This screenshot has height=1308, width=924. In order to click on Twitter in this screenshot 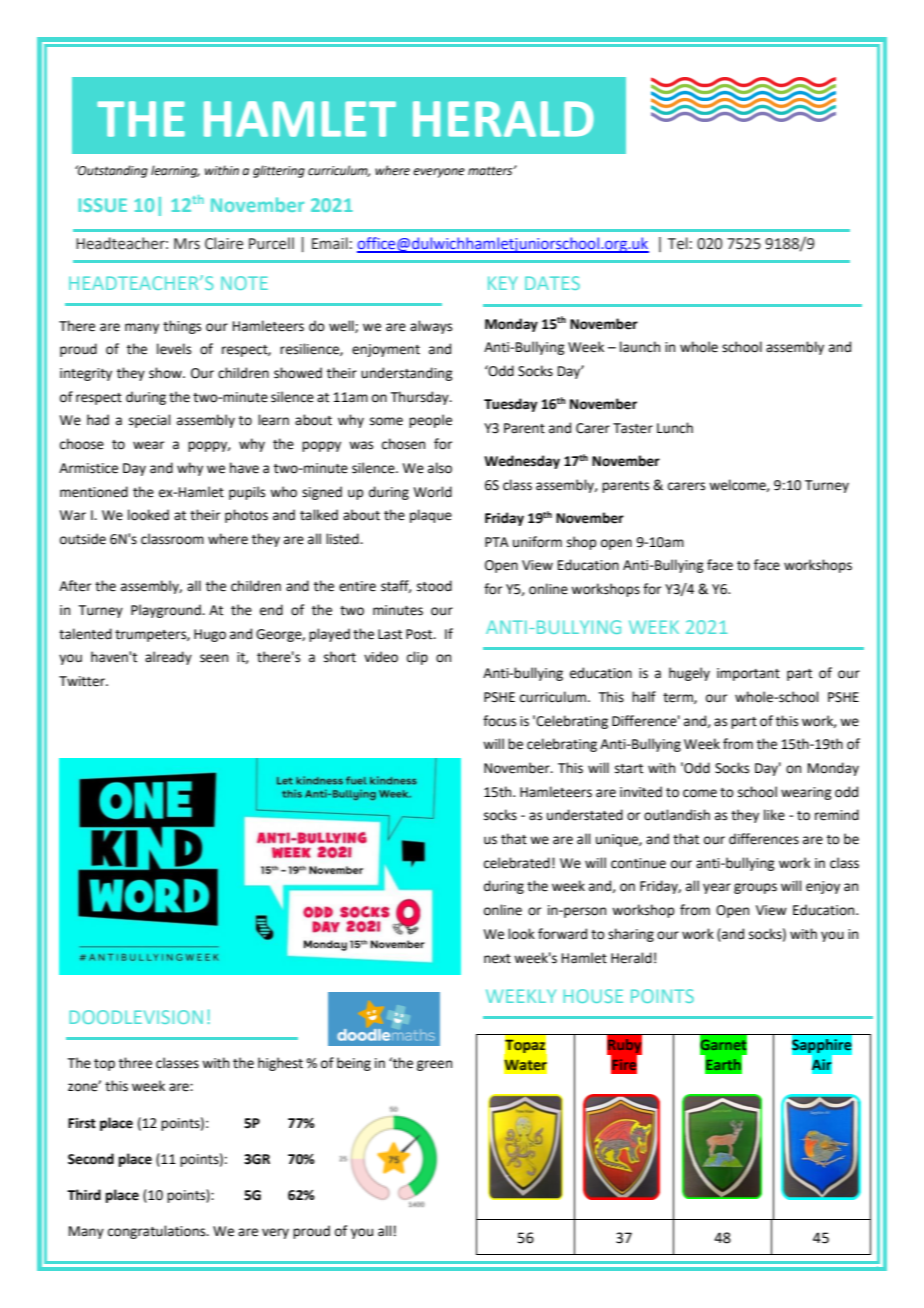, I will do `click(83, 681)`.
